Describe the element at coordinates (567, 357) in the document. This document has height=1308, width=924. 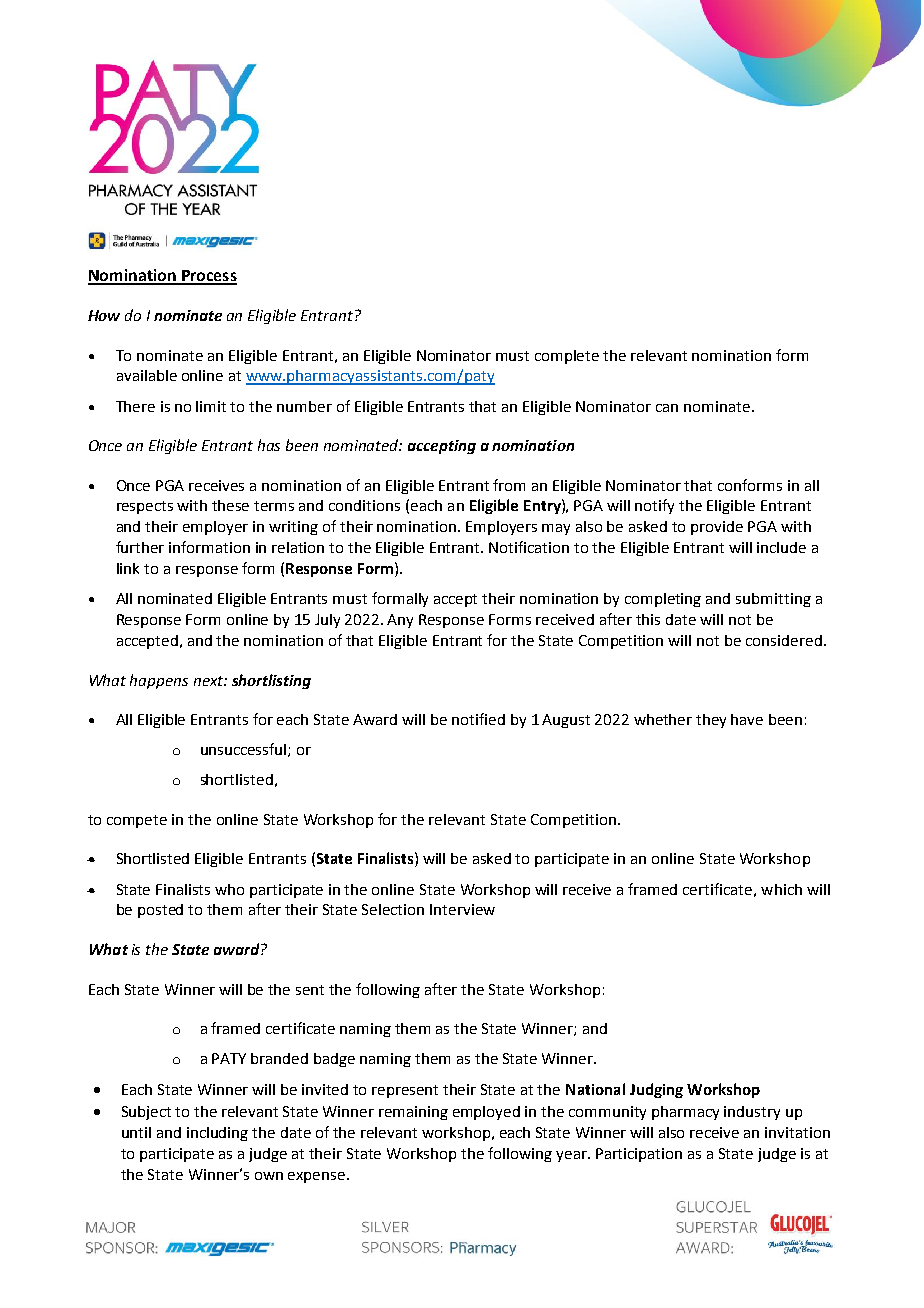
I see `complete` at that location.
